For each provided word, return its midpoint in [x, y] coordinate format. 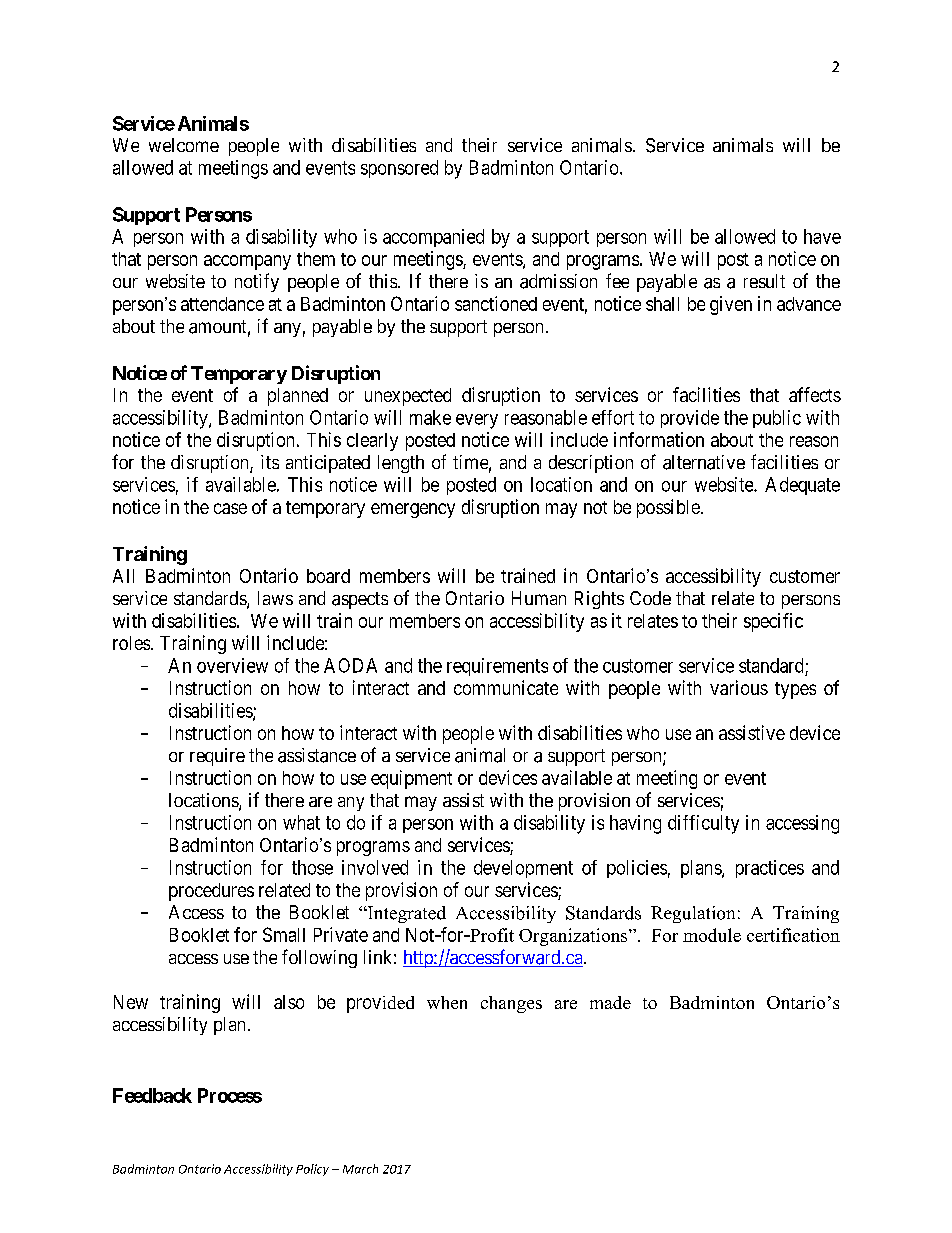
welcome [184, 145]
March [360, 1169]
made [610, 1002]
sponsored [399, 169]
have [822, 236]
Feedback [152, 1095]
